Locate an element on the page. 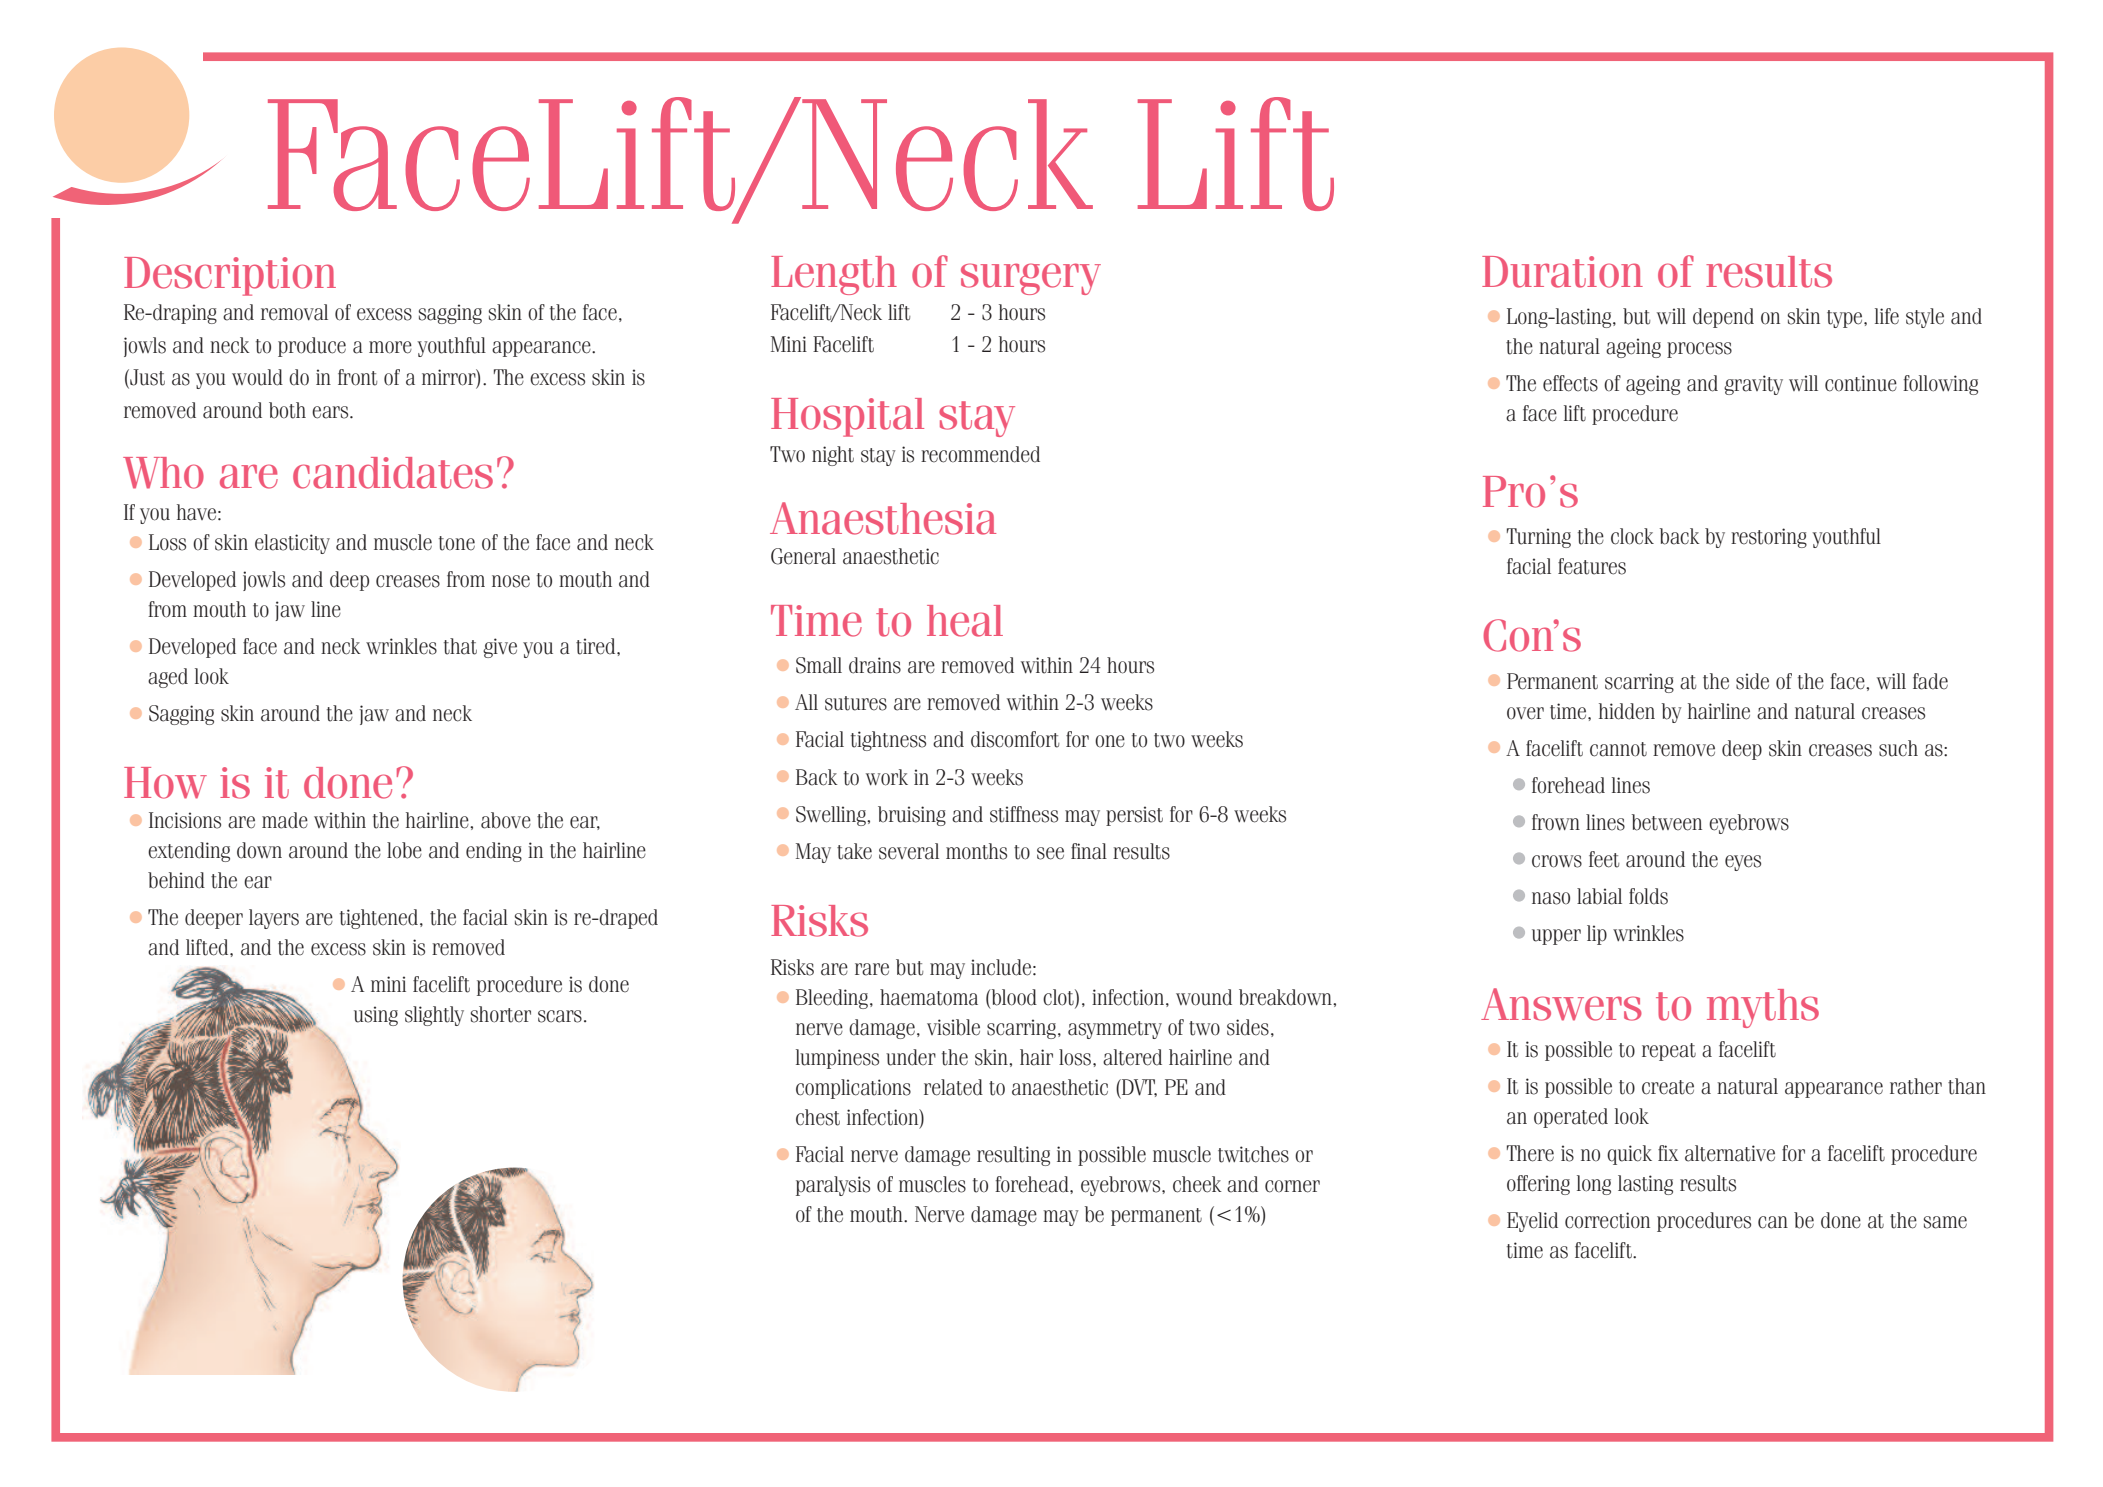 Image resolution: width=2103 pixels, height=1487 pixels. cannot is located at coordinates (1618, 749).
